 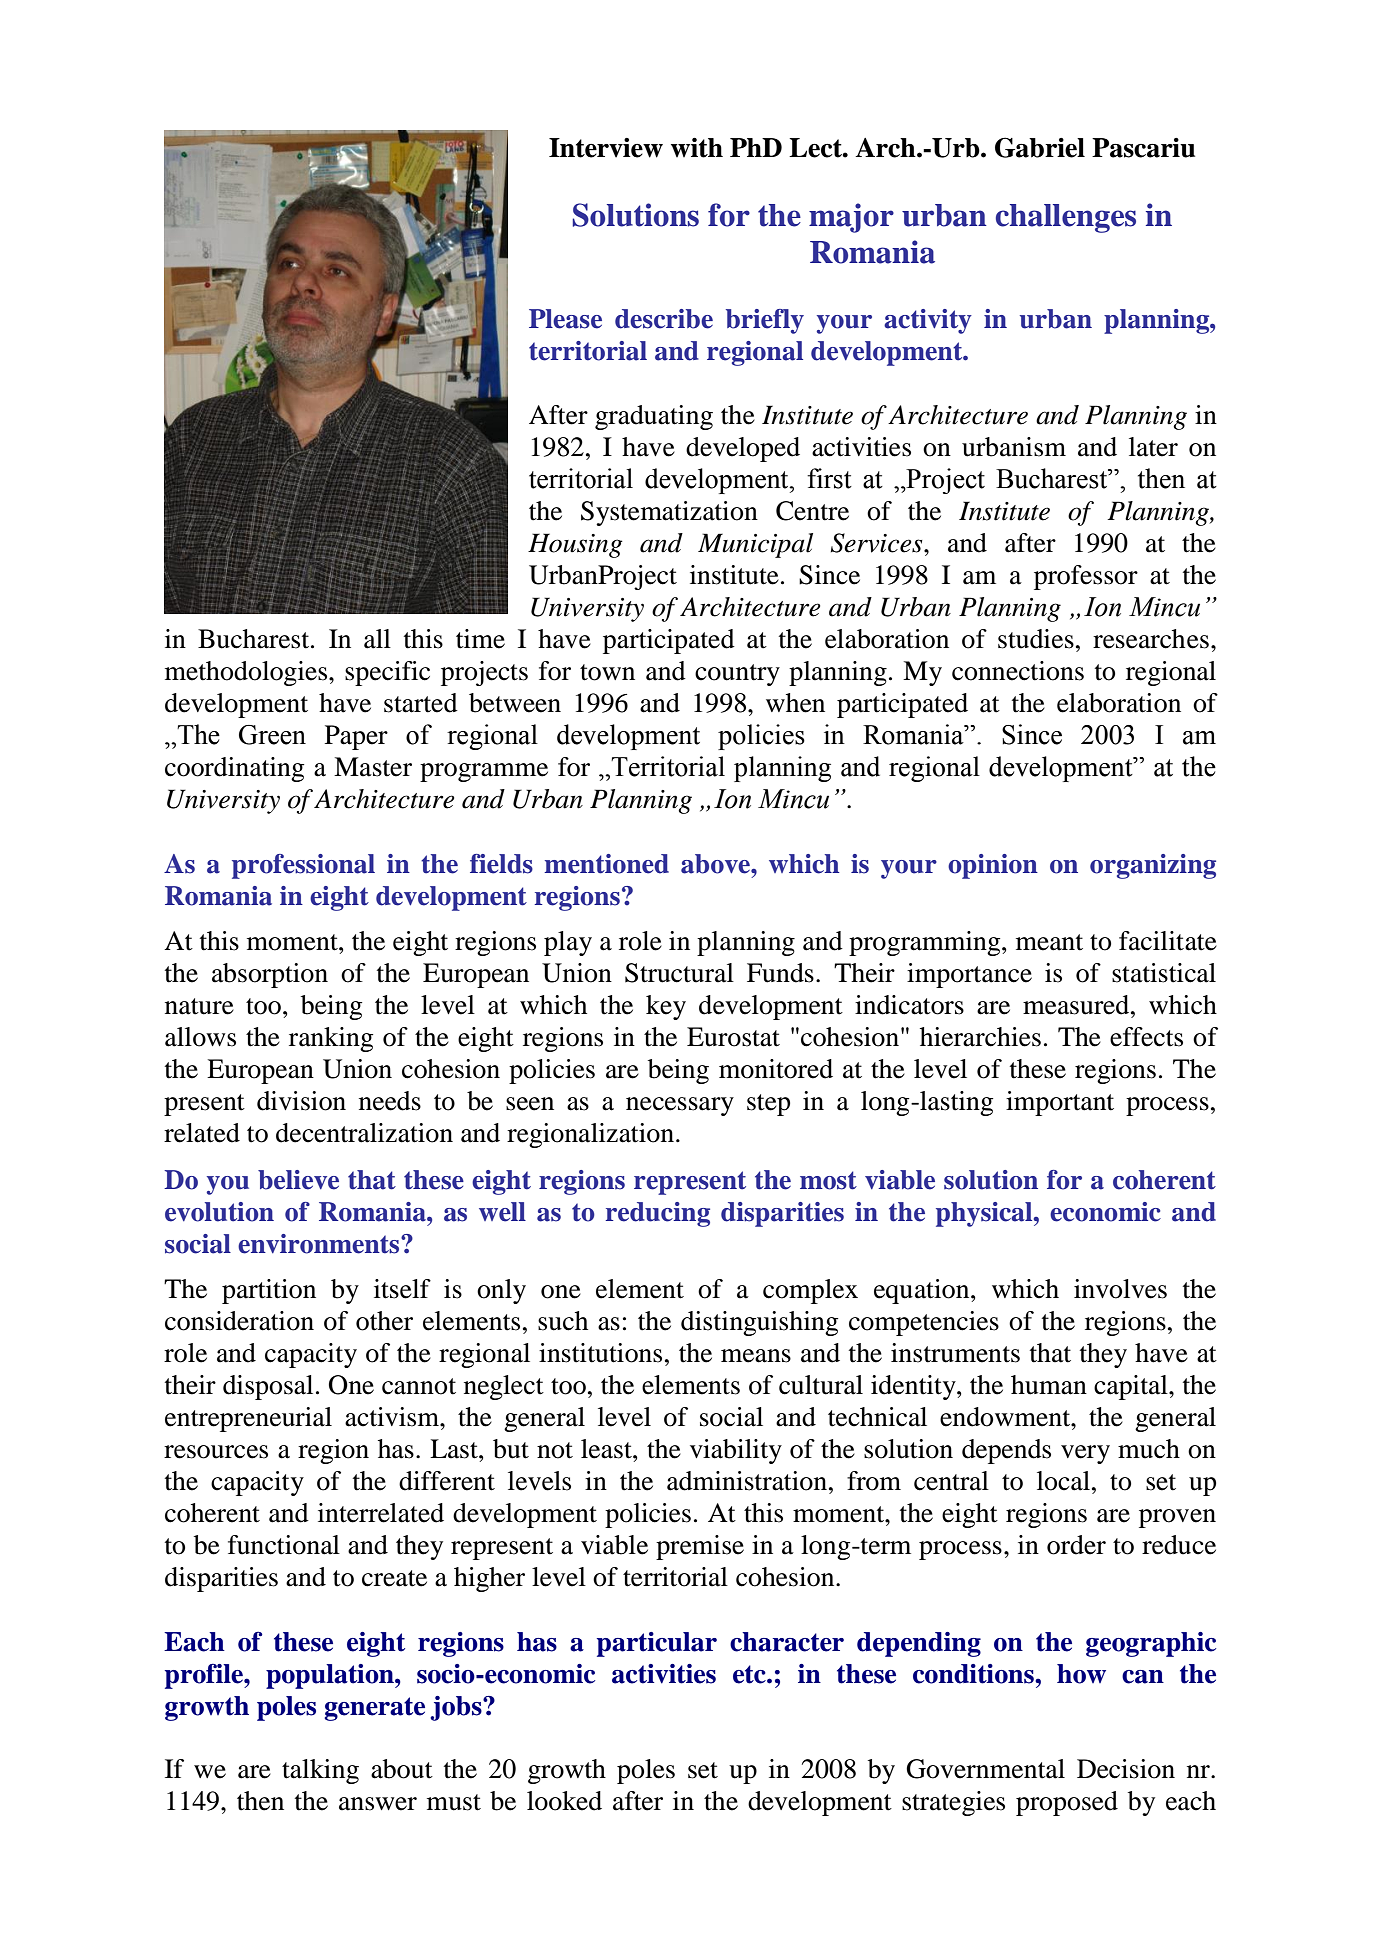 I want to click on Please, so click(x=565, y=319).
